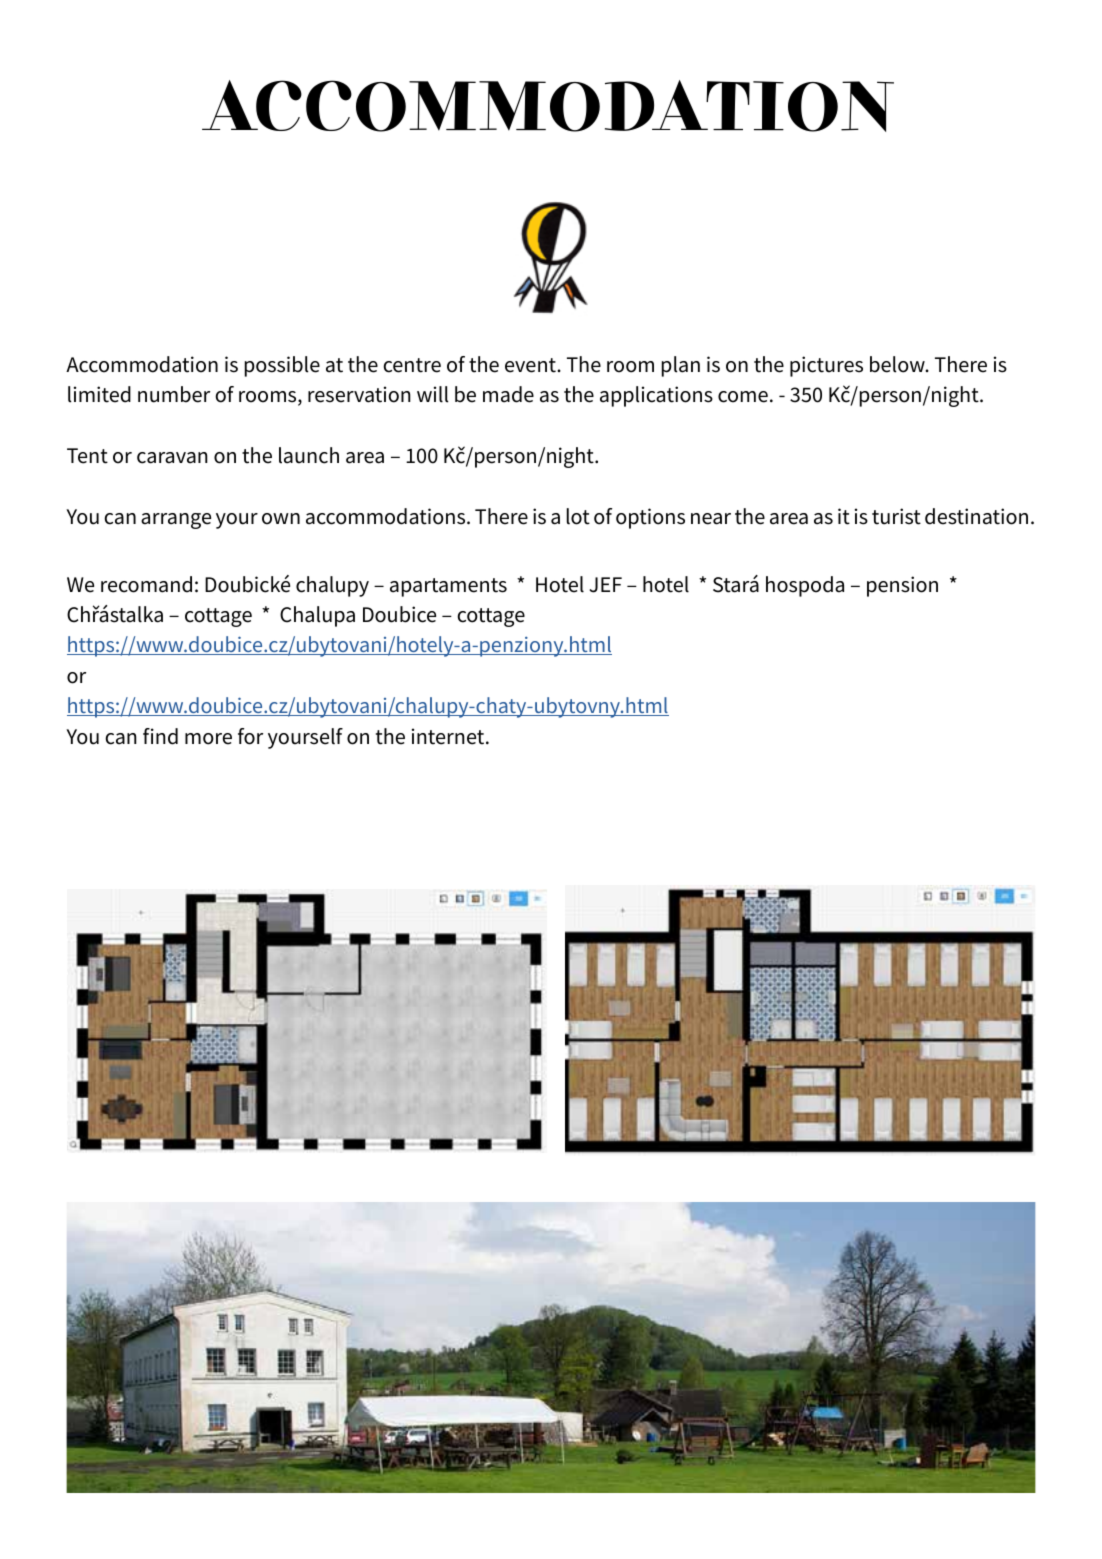 The width and height of the document is (1102, 1559). I want to click on find, so click(160, 736).
